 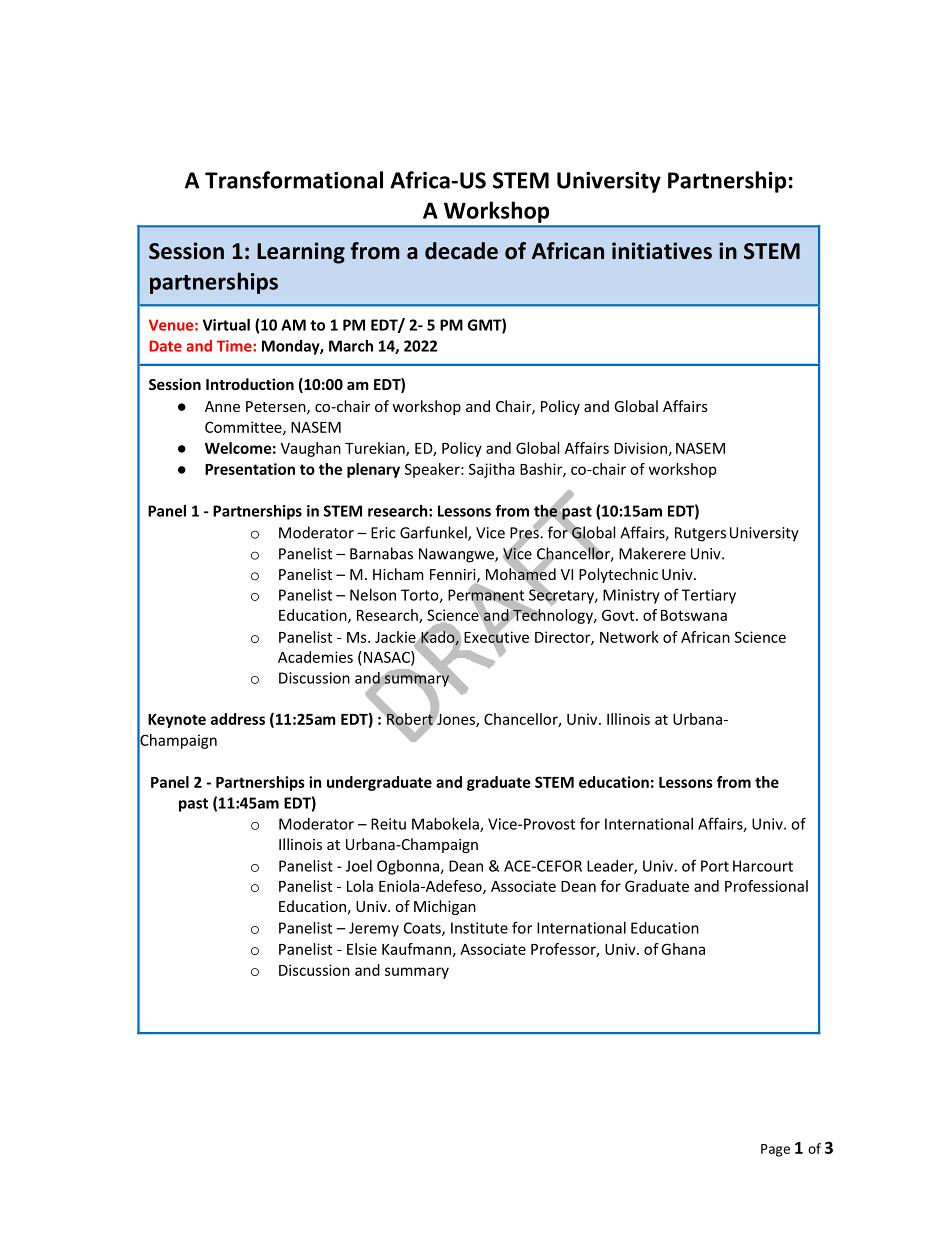 I want to click on Elsie, so click(x=362, y=949).
